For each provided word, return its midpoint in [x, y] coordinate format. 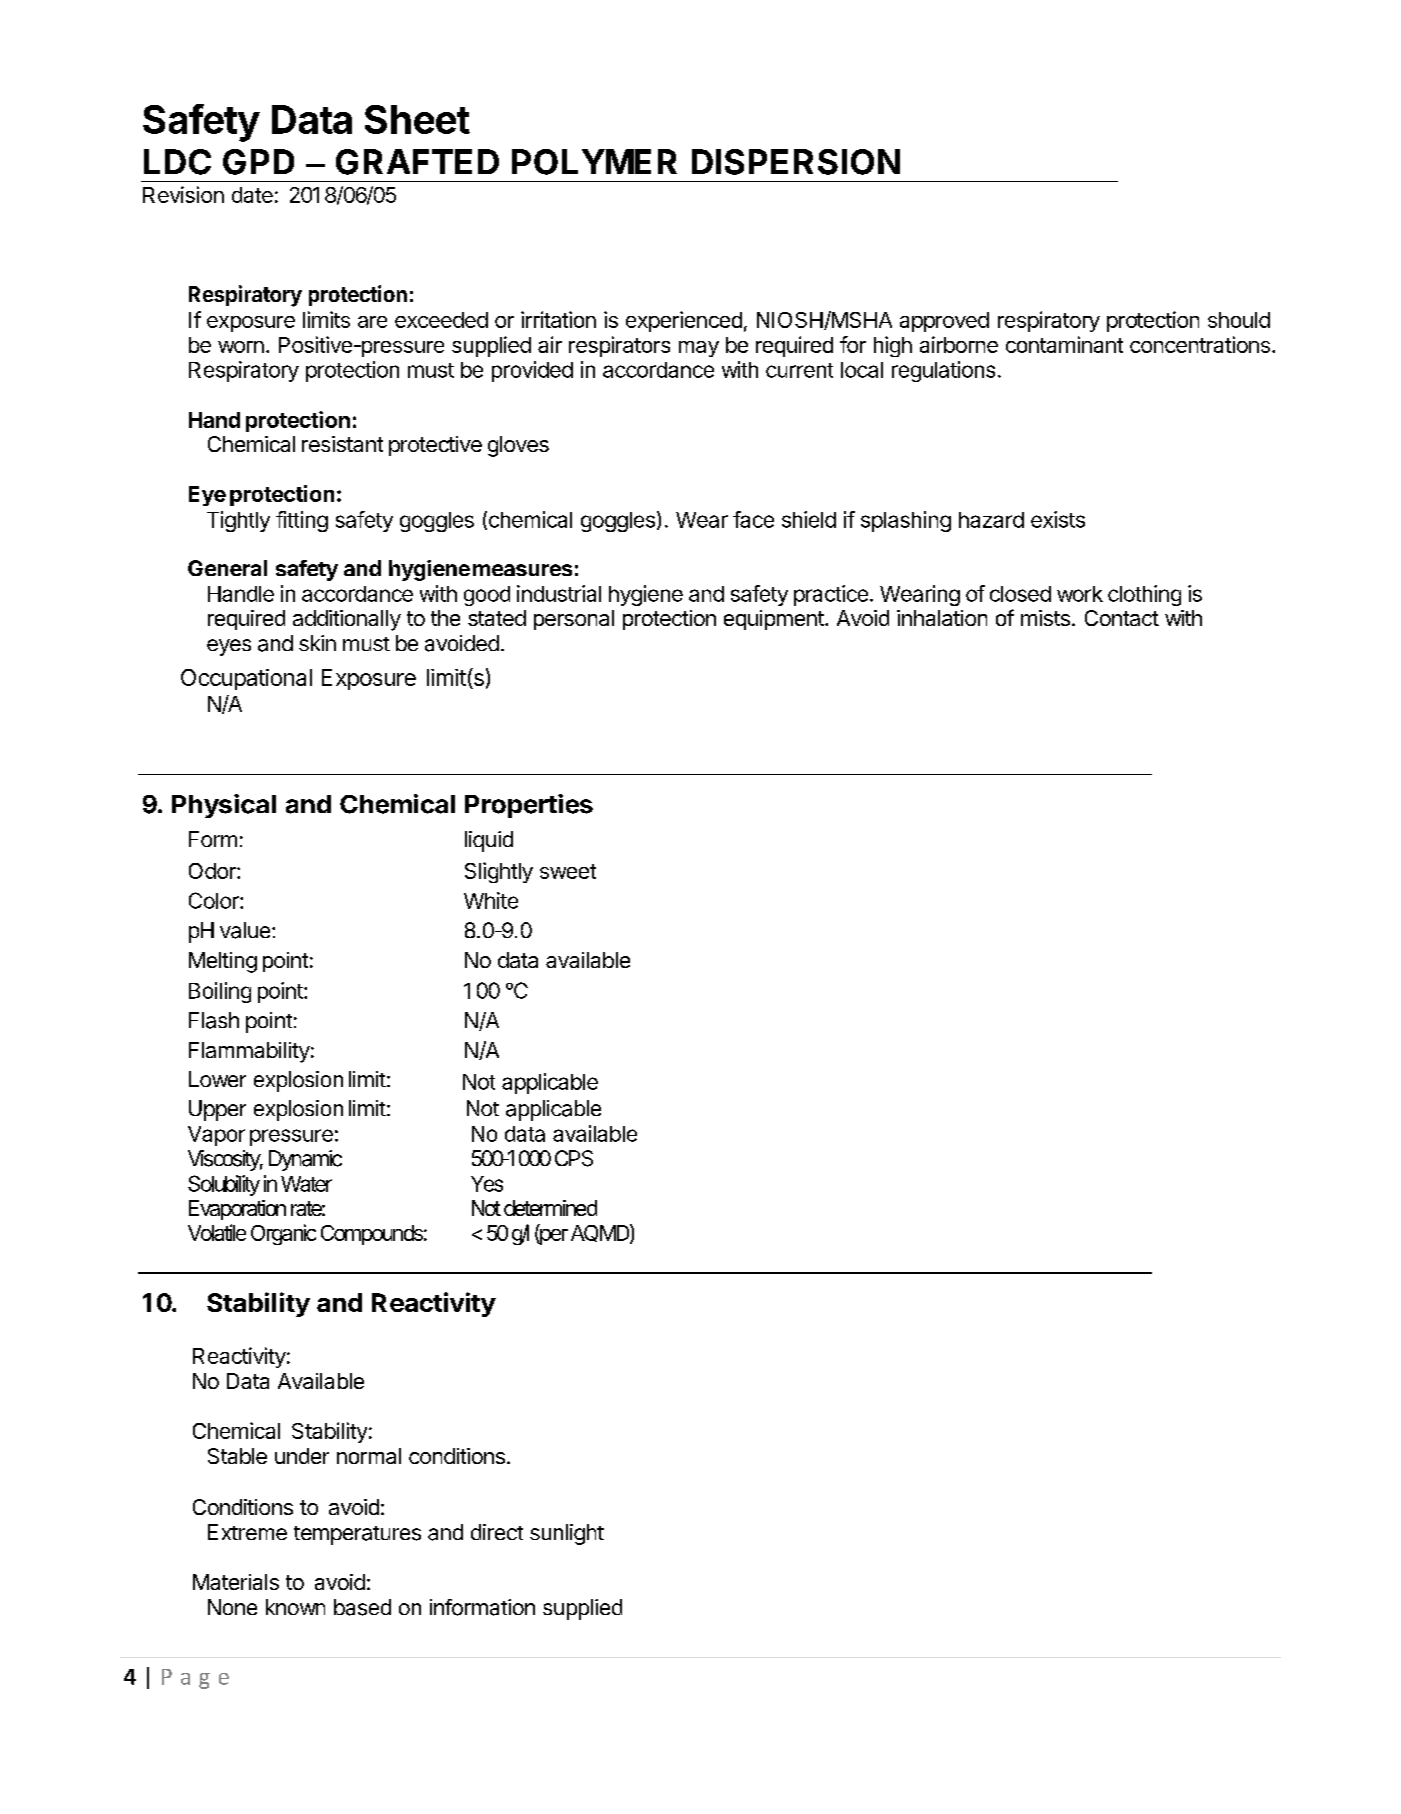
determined [550, 1208]
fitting [302, 521]
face [753, 519]
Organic [283, 1234]
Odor [213, 871]
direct [497, 1532]
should [1239, 320]
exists [1058, 519]
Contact [1122, 618]
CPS [574, 1158]
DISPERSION [796, 162]
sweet [568, 871]
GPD [258, 162]
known [295, 1607]
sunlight [567, 1534]
